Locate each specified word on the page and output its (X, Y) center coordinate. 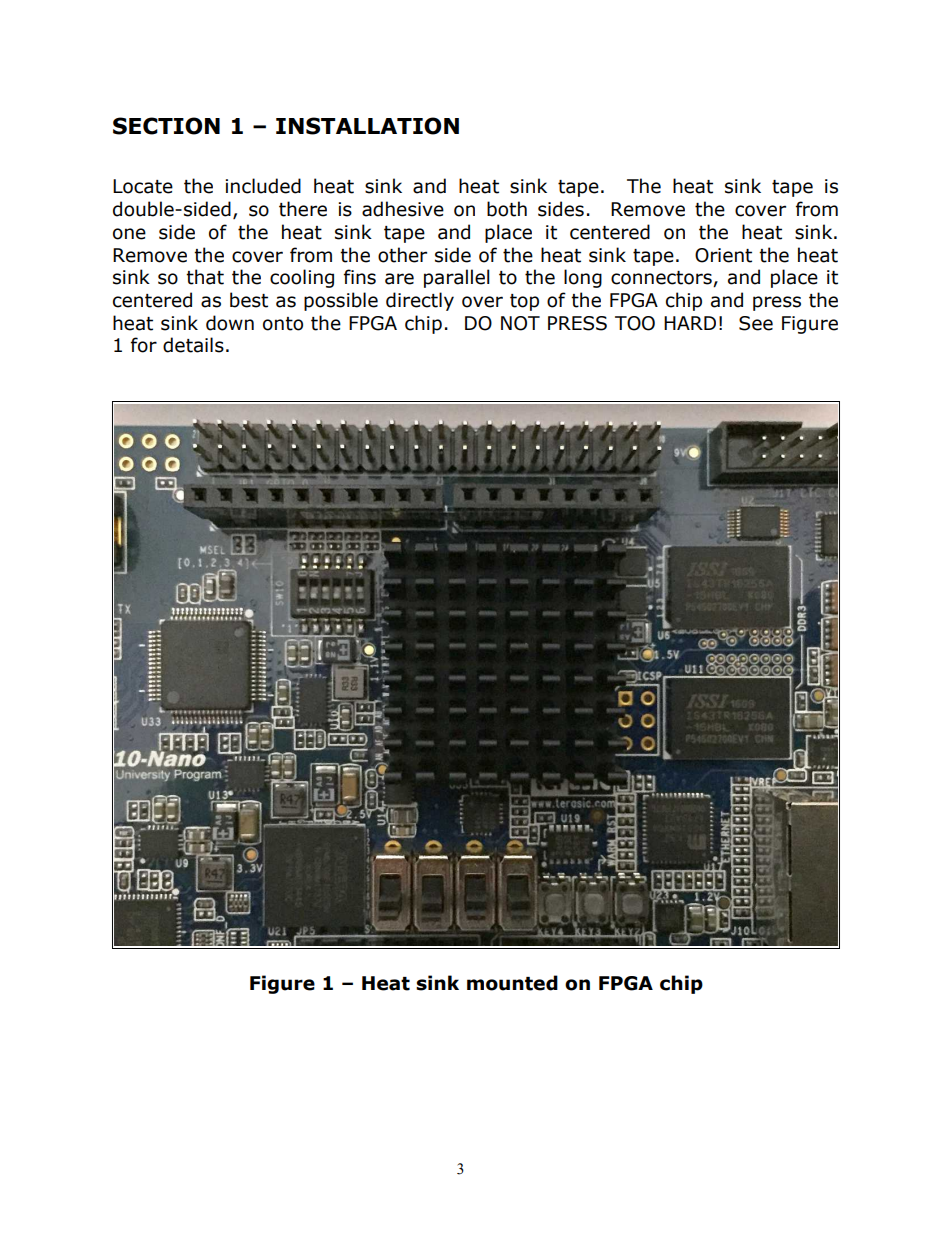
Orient (723, 255)
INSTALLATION (367, 126)
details (193, 345)
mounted (512, 983)
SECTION (166, 126)
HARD (690, 323)
